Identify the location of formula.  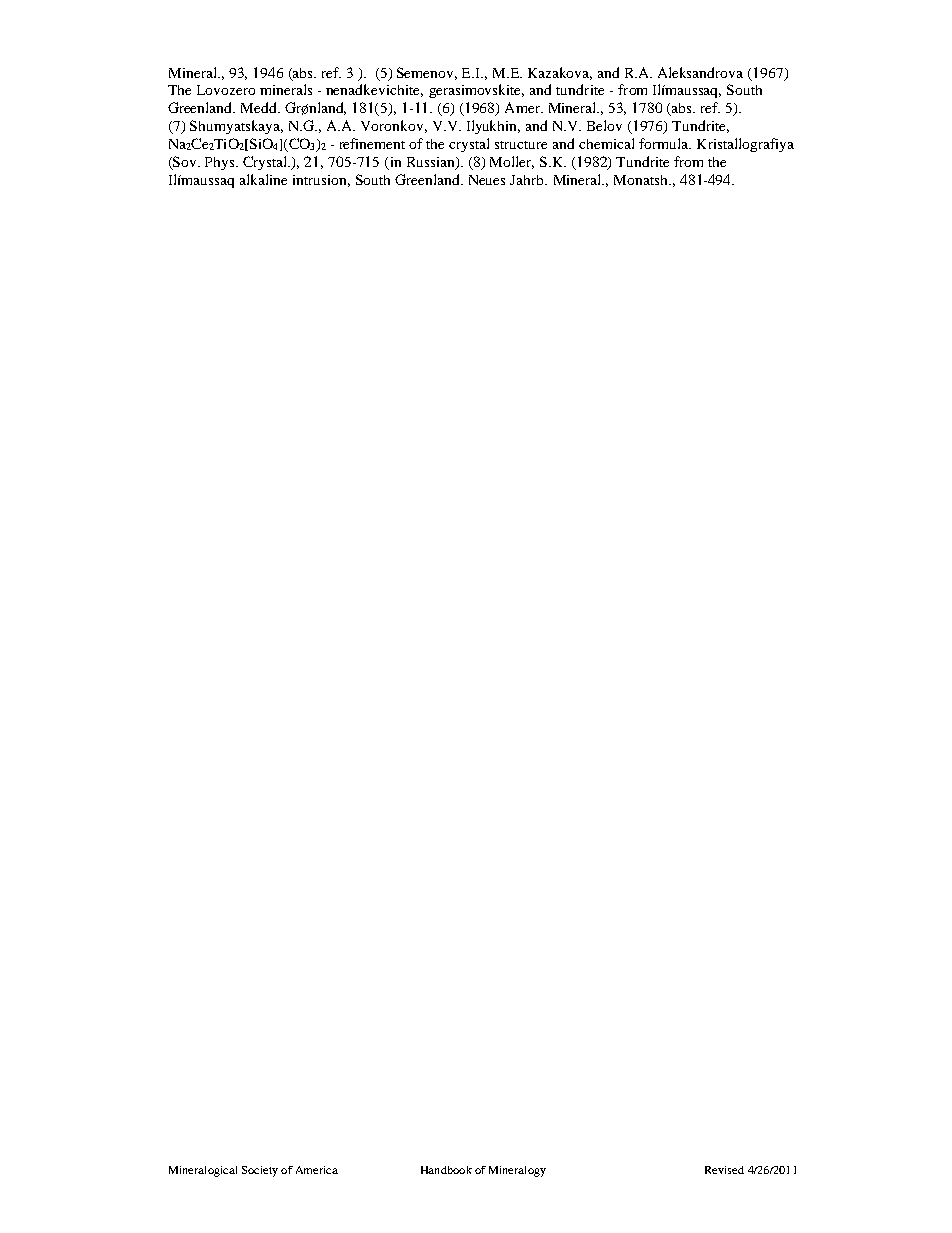
(665, 143).
